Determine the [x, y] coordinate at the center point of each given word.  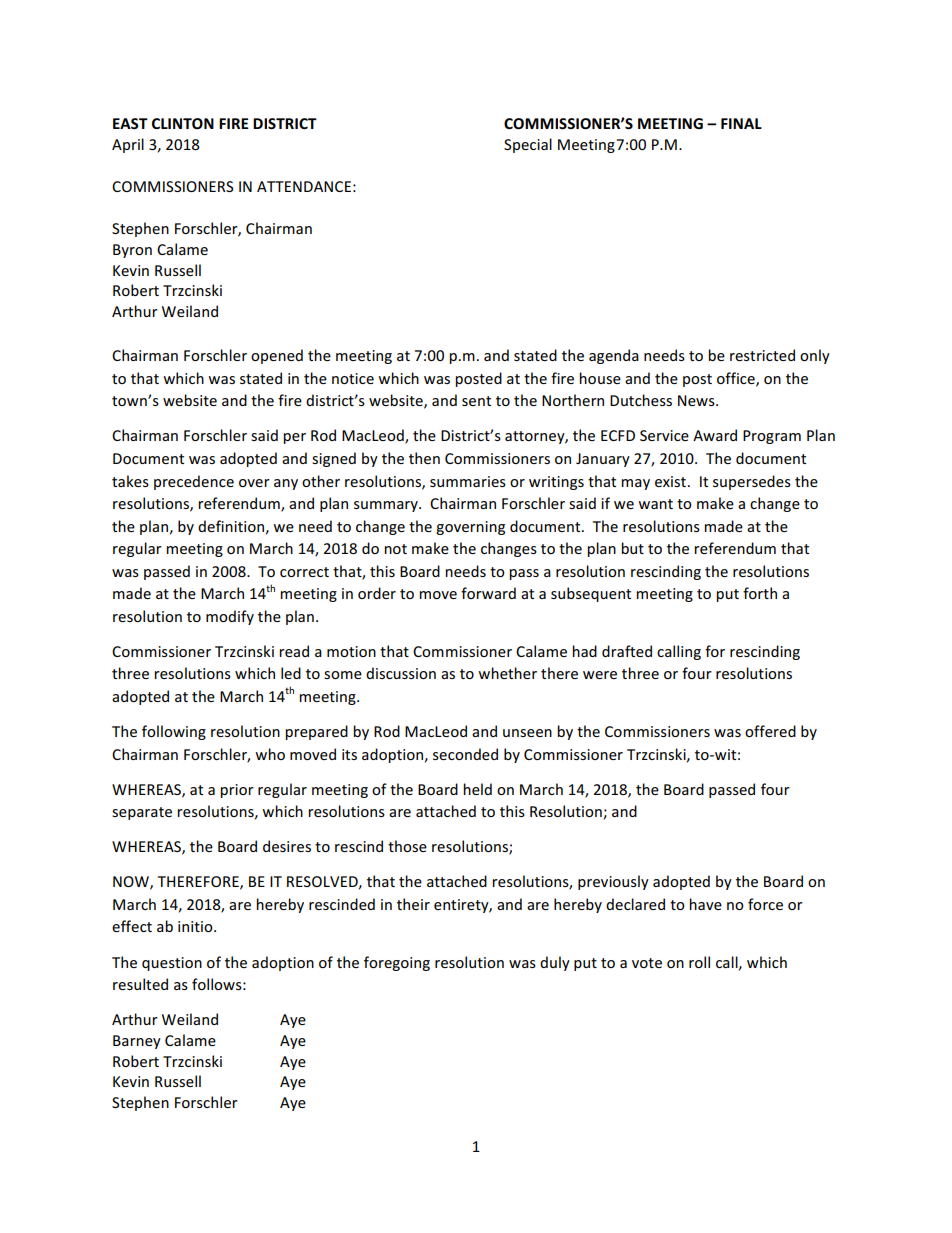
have [705, 904]
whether [507, 673]
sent [476, 401]
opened [277, 356]
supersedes [752, 482]
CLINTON [183, 123]
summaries [468, 481]
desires [287, 846]
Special [528, 145]
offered [770, 731]
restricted [762, 355]
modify [230, 617]
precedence [194, 482]
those [407, 846]
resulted [140, 984]
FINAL [741, 123]
